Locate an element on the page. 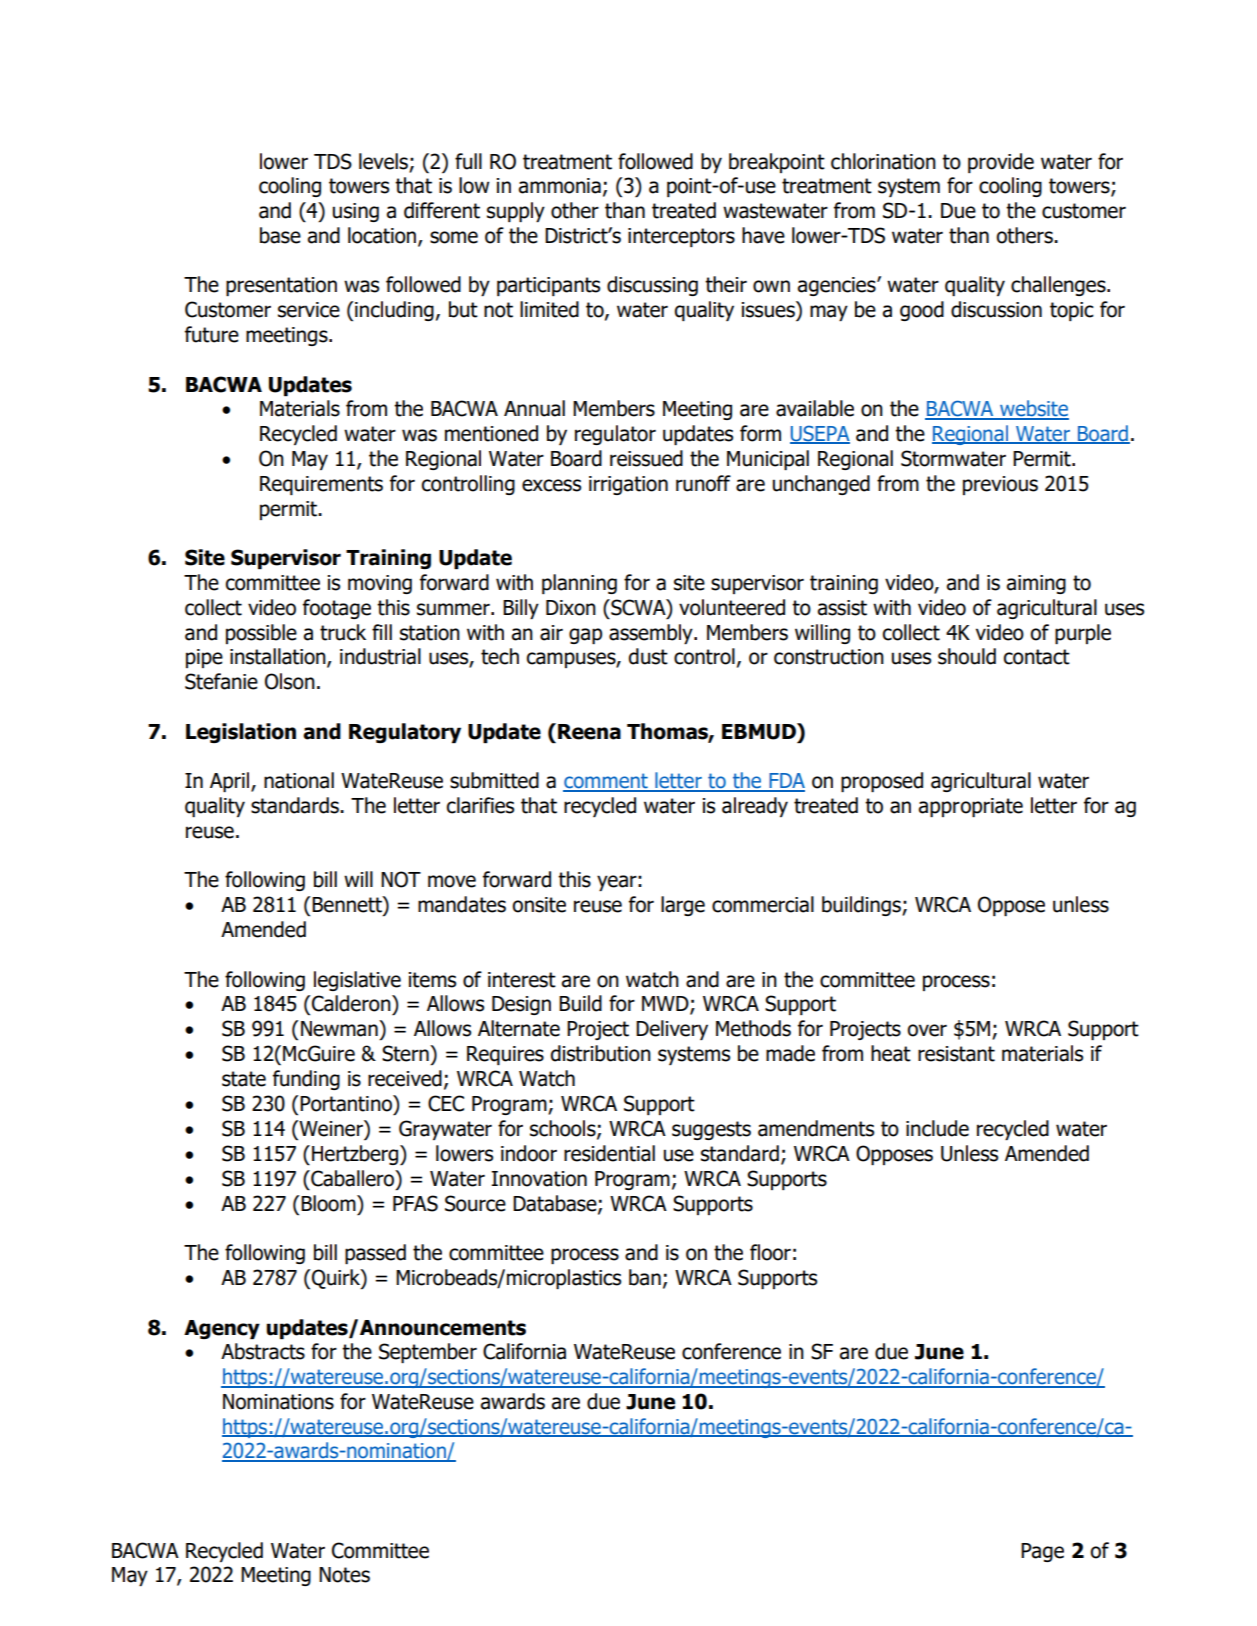  Notes is located at coordinates (344, 1575).
